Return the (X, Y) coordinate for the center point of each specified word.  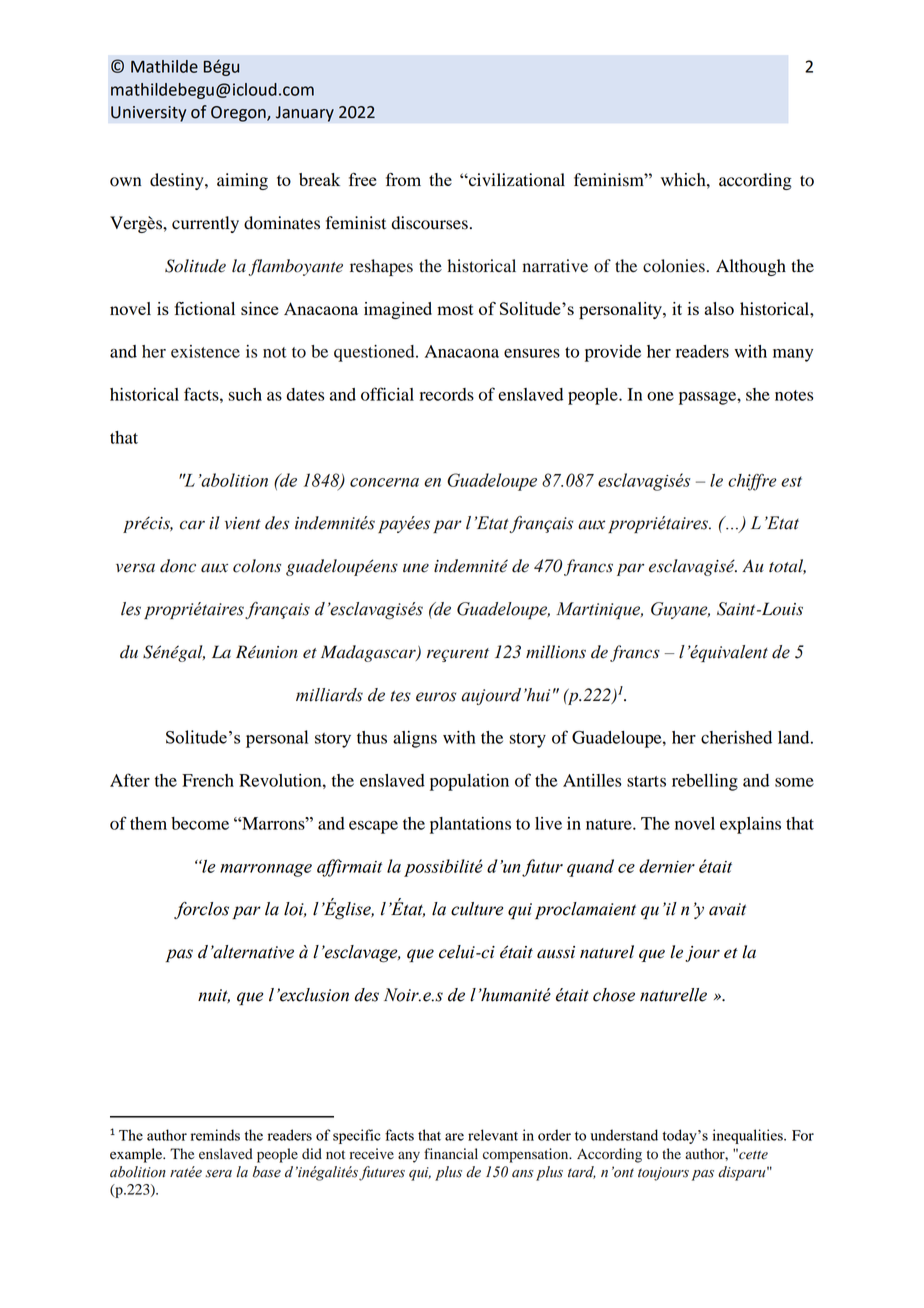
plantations (470, 825)
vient (243, 523)
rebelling (705, 782)
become (200, 823)
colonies (674, 266)
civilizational (516, 180)
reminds (215, 1135)
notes (794, 395)
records (447, 394)
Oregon (239, 114)
